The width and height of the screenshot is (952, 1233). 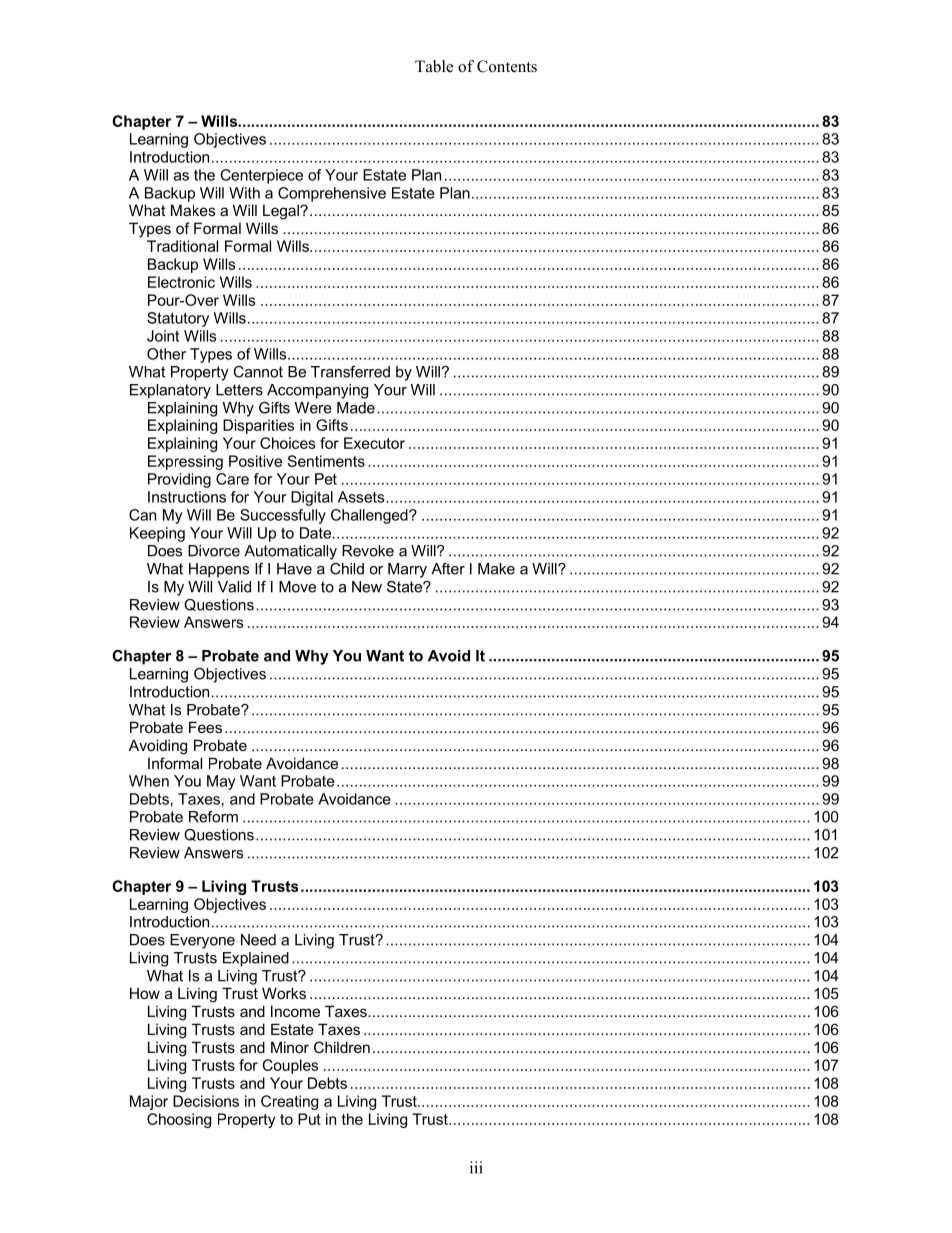 What do you see at coordinates (350, 372) in the screenshot?
I see `Transferred` at bounding box center [350, 372].
